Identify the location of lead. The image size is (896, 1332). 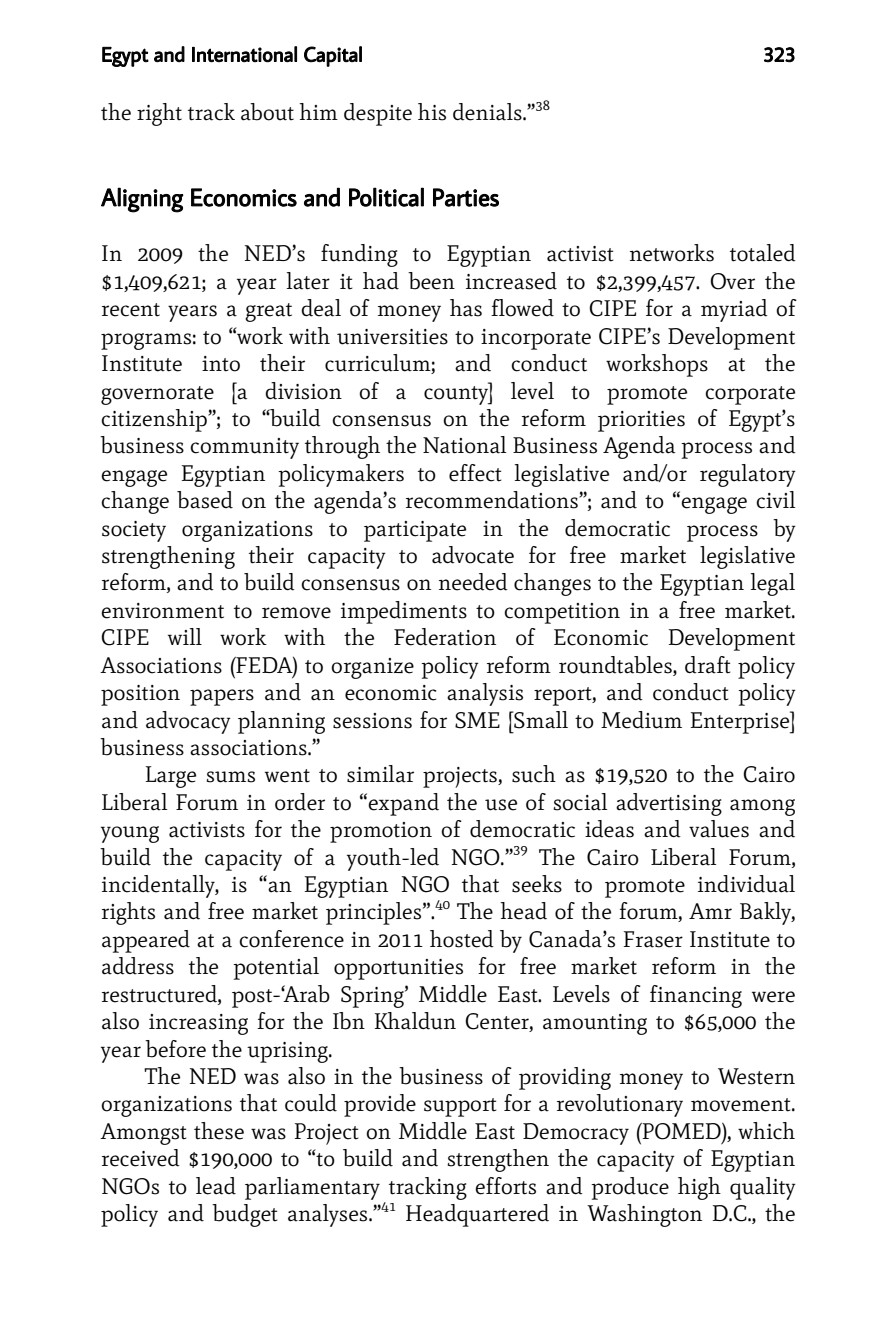
(216, 1186).
